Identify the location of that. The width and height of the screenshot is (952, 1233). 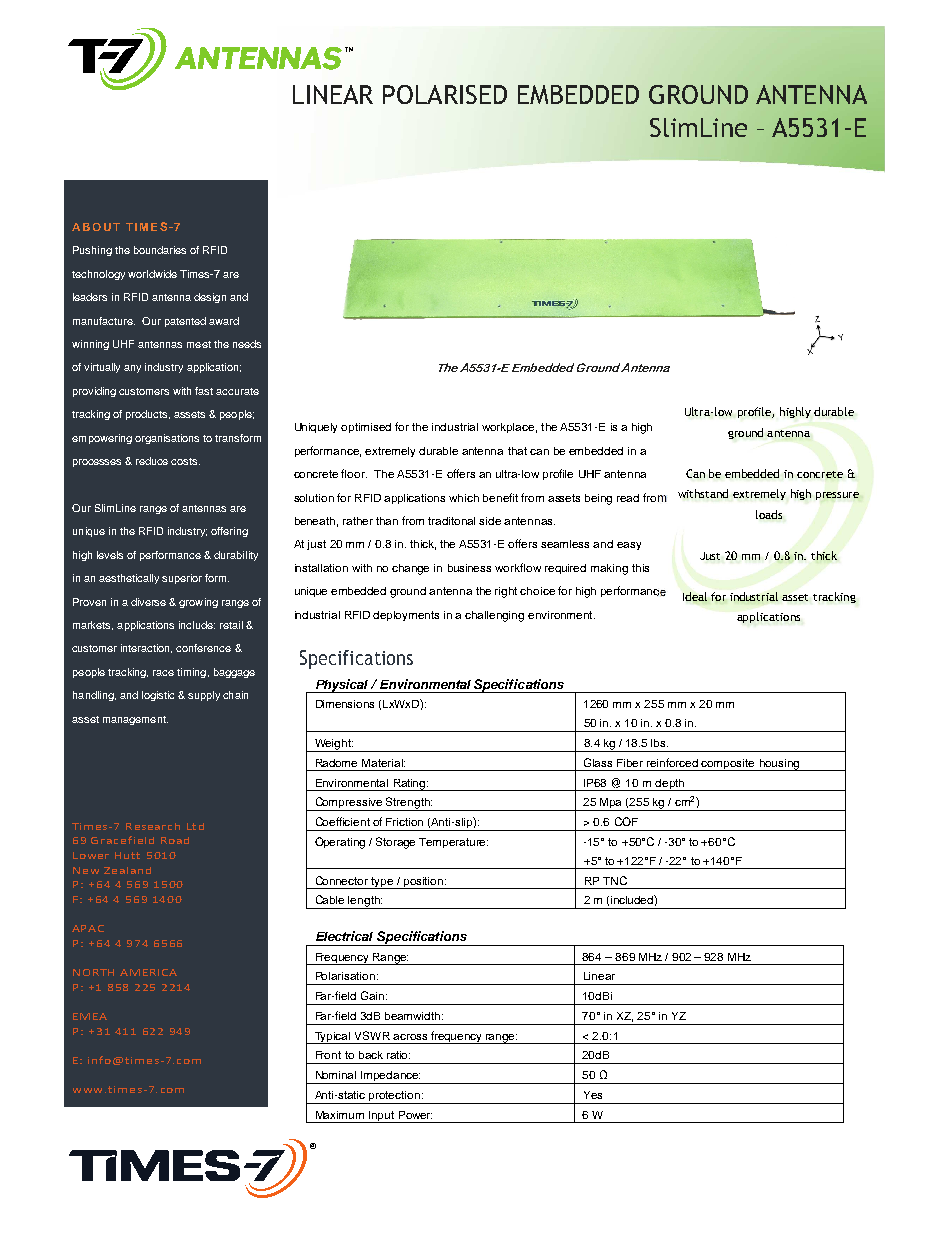
(517, 451).
